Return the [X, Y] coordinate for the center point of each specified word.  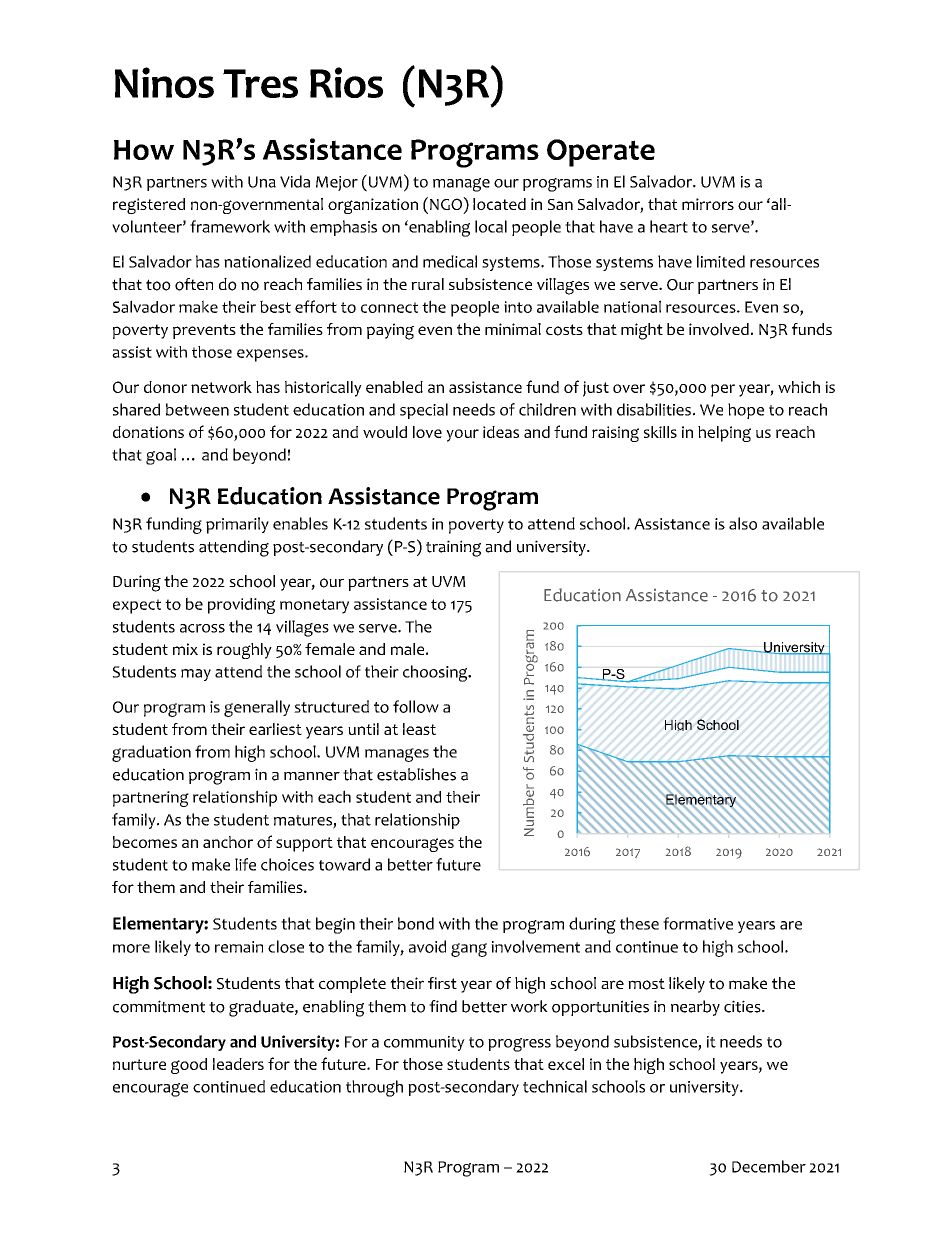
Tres [260, 83]
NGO [447, 203]
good [189, 1066]
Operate [601, 153]
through [374, 1088]
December [769, 1166]
